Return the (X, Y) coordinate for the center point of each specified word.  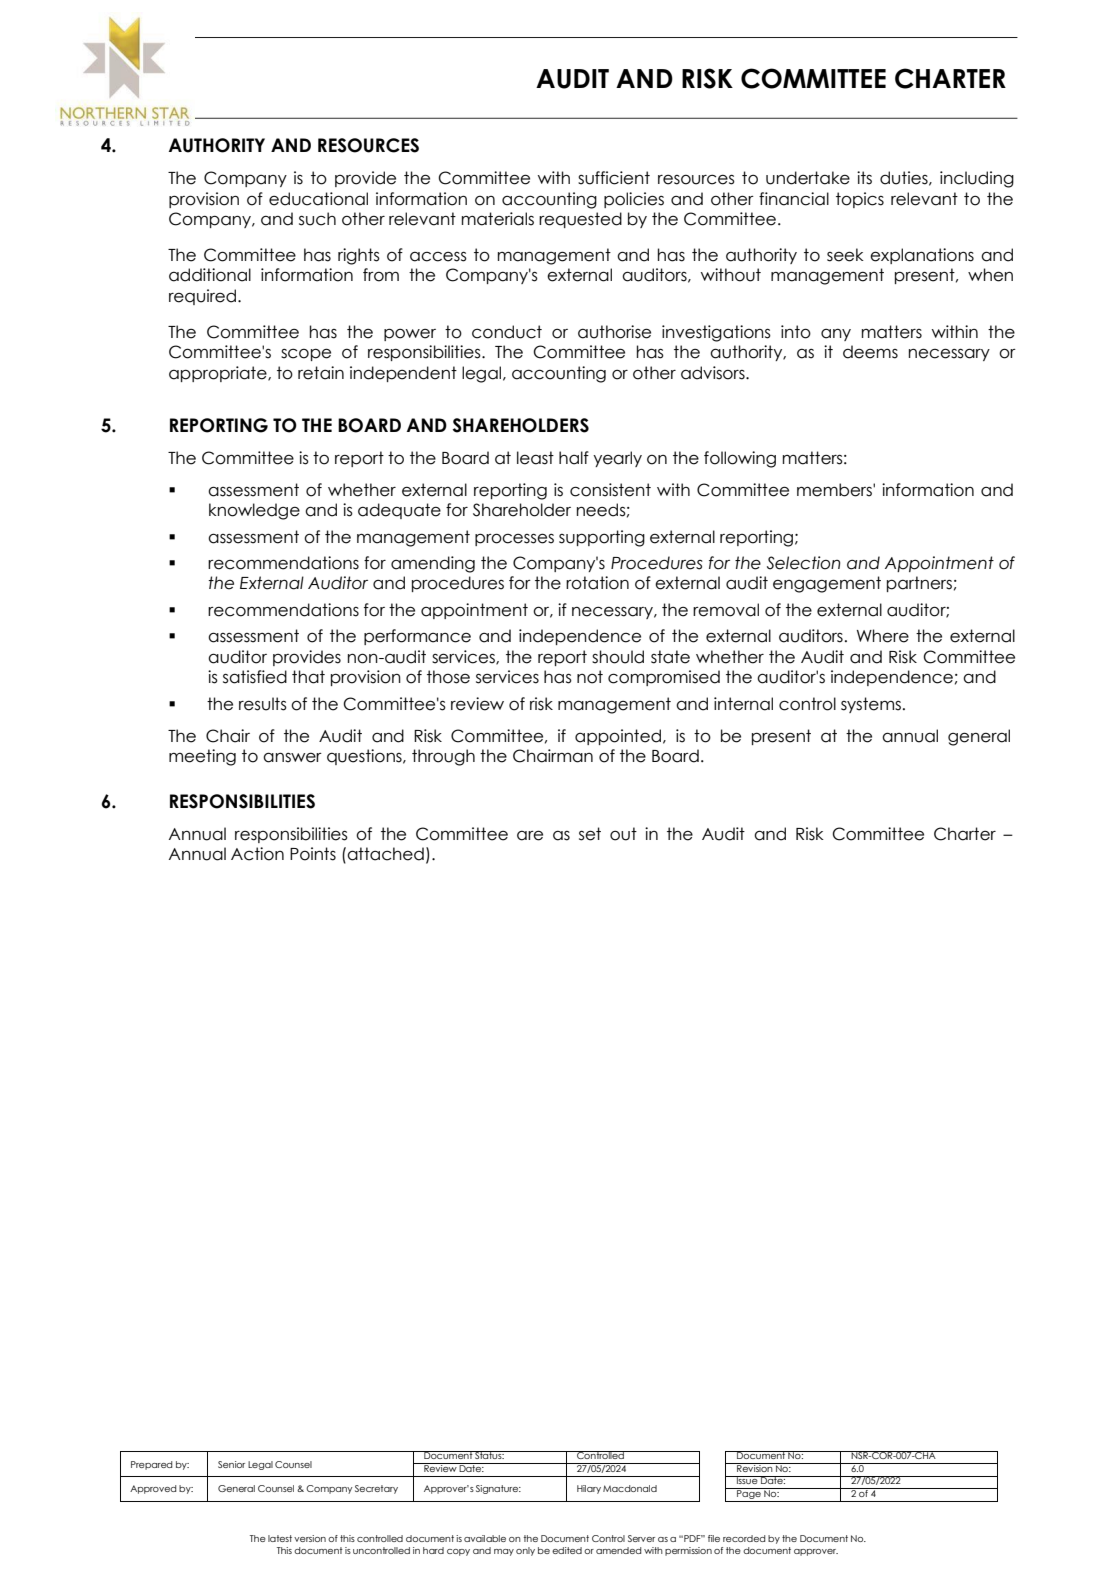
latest (280, 1538)
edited (567, 1550)
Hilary (589, 1489)
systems (871, 705)
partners (919, 584)
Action (257, 854)
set (590, 834)
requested (580, 220)
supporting (602, 538)
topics (860, 200)
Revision (755, 1467)
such (317, 219)
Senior (231, 1464)
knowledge (254, 511)
